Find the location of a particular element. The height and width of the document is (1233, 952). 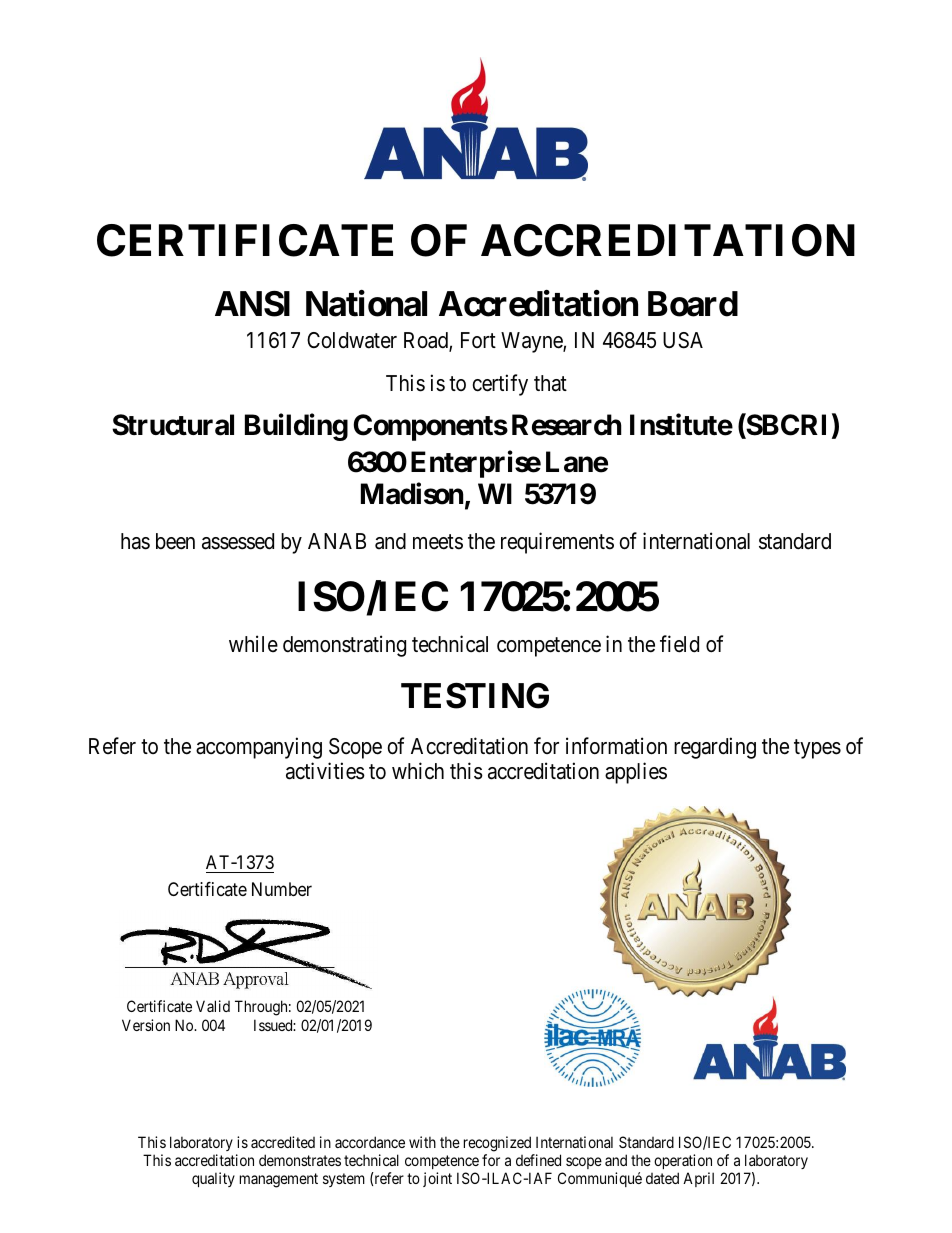

applies is located at coordinates (636, 773).
